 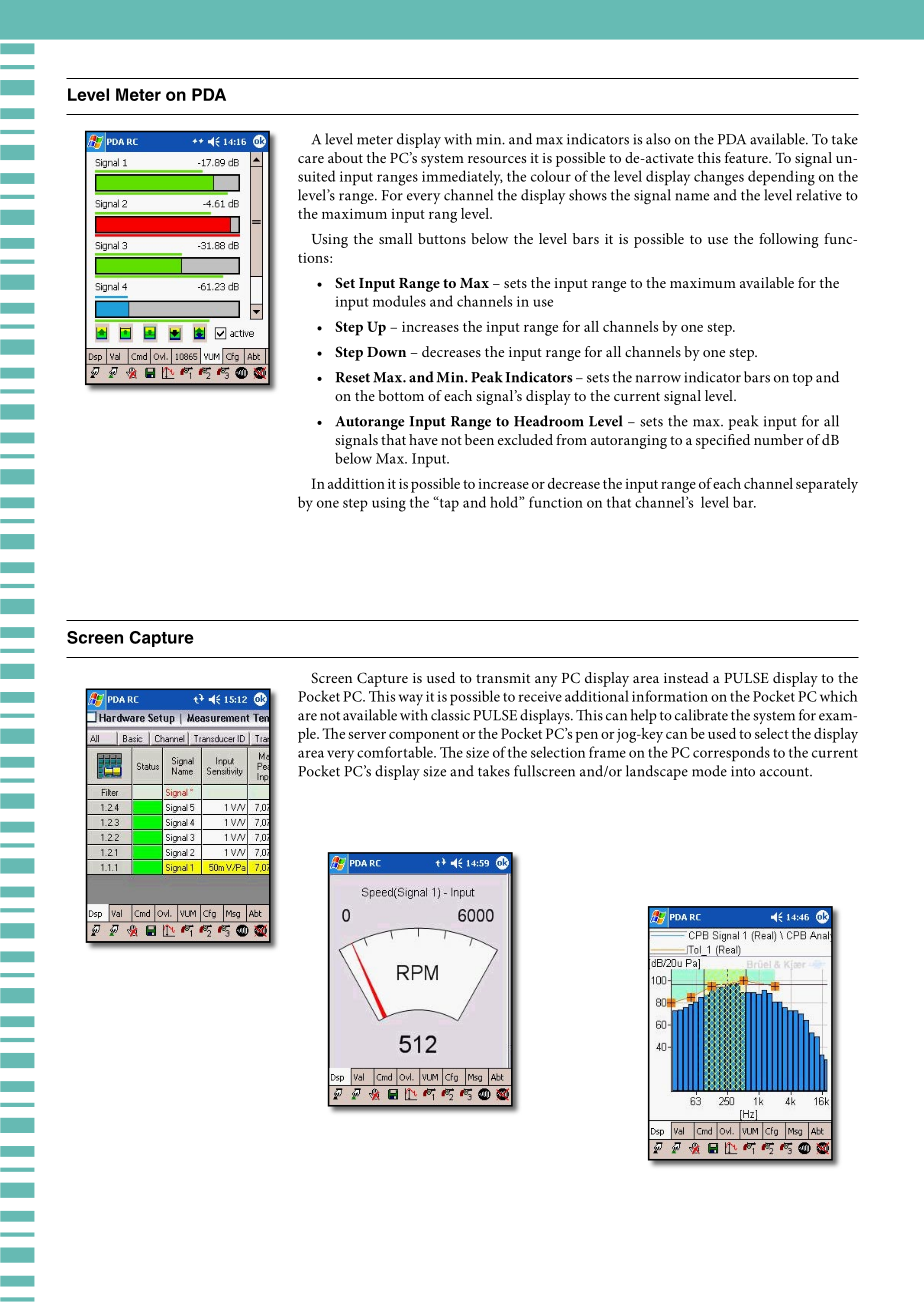 I want to click on comfortable, so click(x=396, y=752).
